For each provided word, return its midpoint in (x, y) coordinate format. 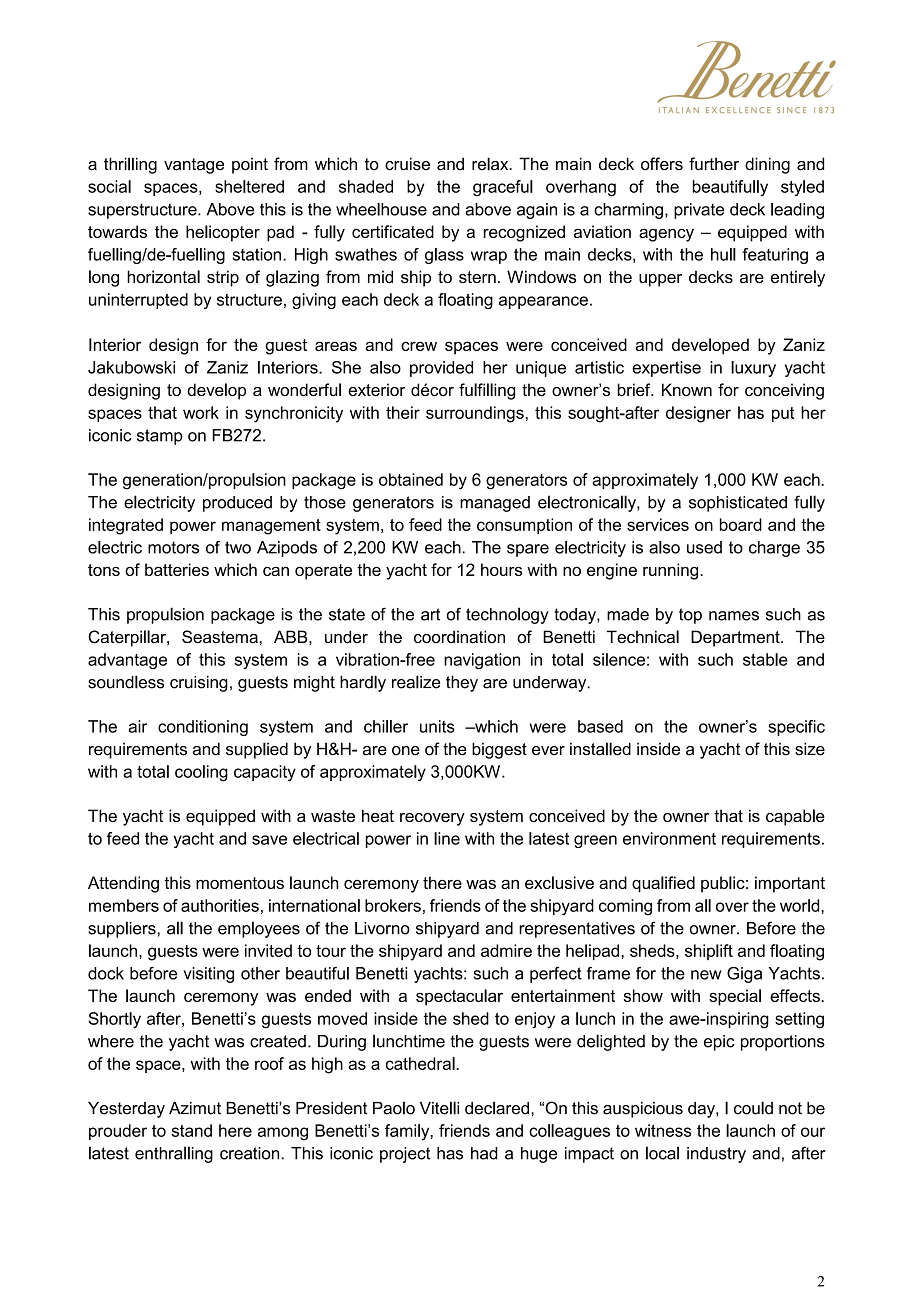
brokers (393, 905)
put (783, 414)
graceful (503, 188)
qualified (663, 884)
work (201, 412)
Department (736, 638)
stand (191, 1130)
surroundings (475, 414)
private (699, 211)
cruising (199, 684)
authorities (220, 905)
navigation (482, 661)
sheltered (249, 186)
